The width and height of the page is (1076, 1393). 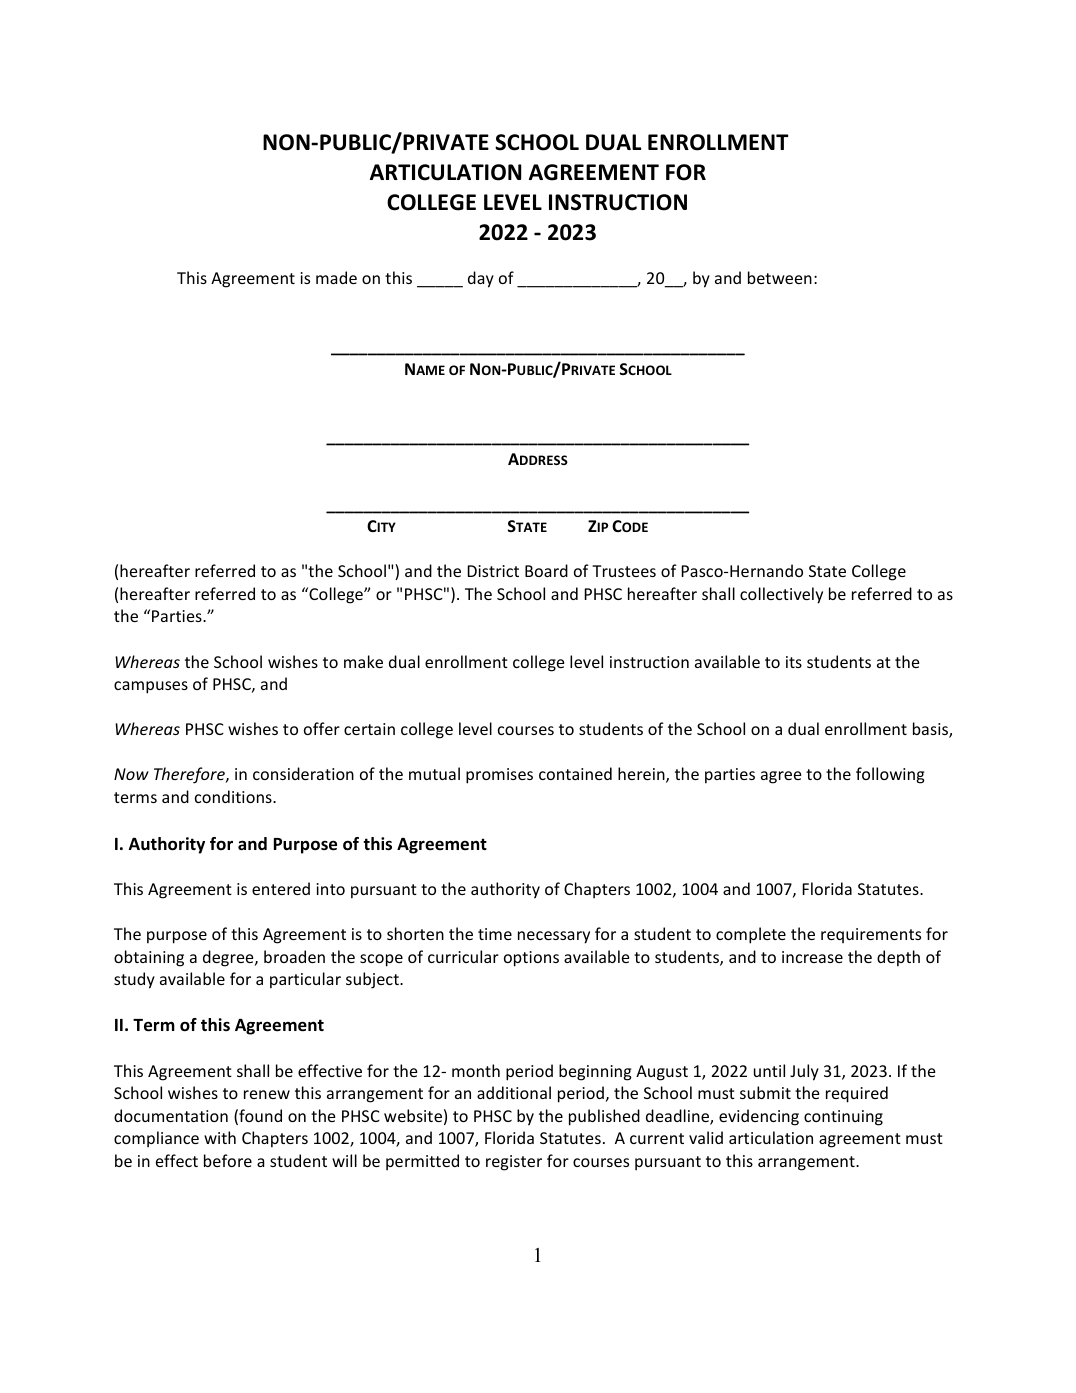 I want to click on day, so click(x=481, y=279).
